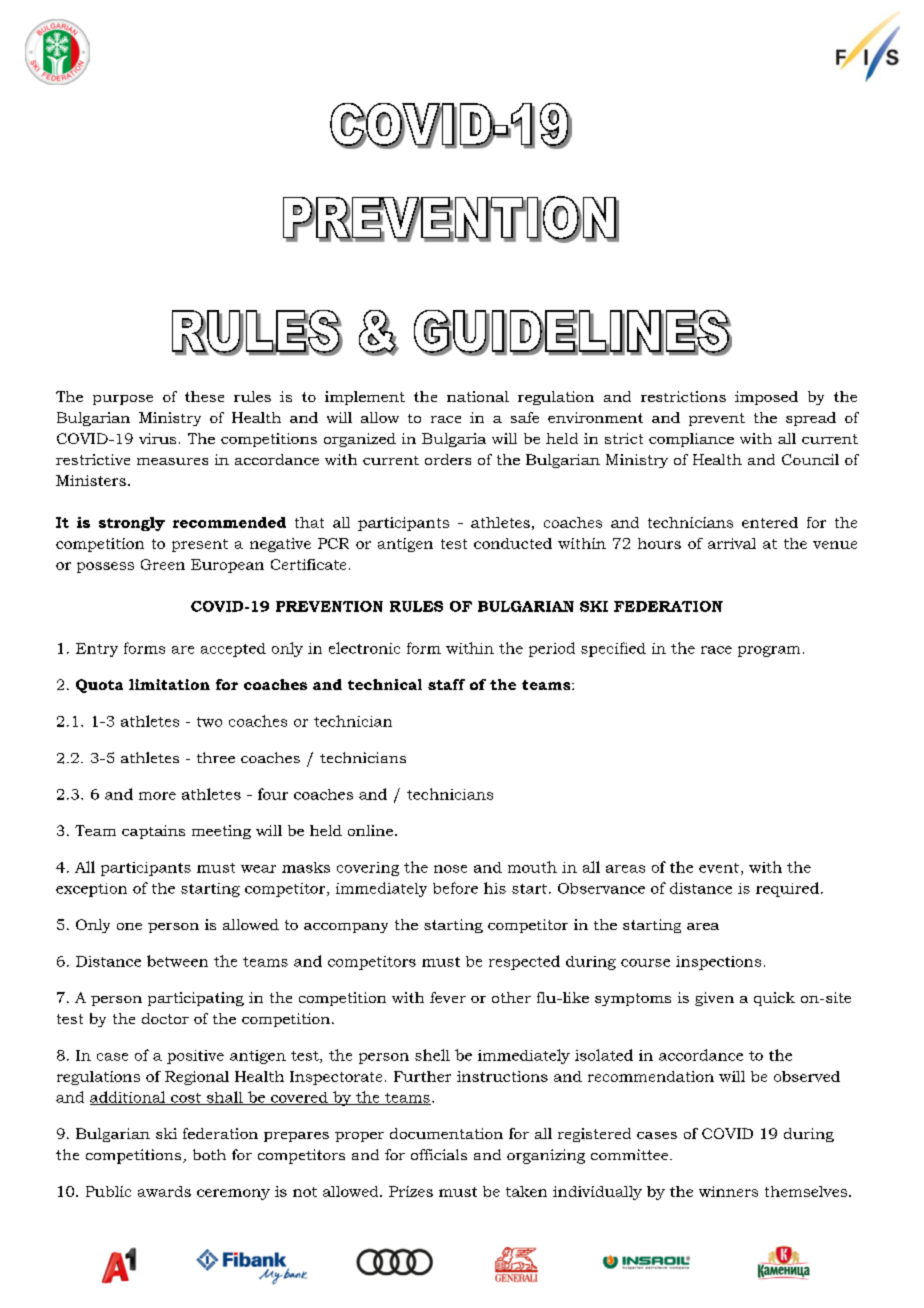 The height and width of the document is (1308, 924). I want to click on winners, so click(728, 1191).
